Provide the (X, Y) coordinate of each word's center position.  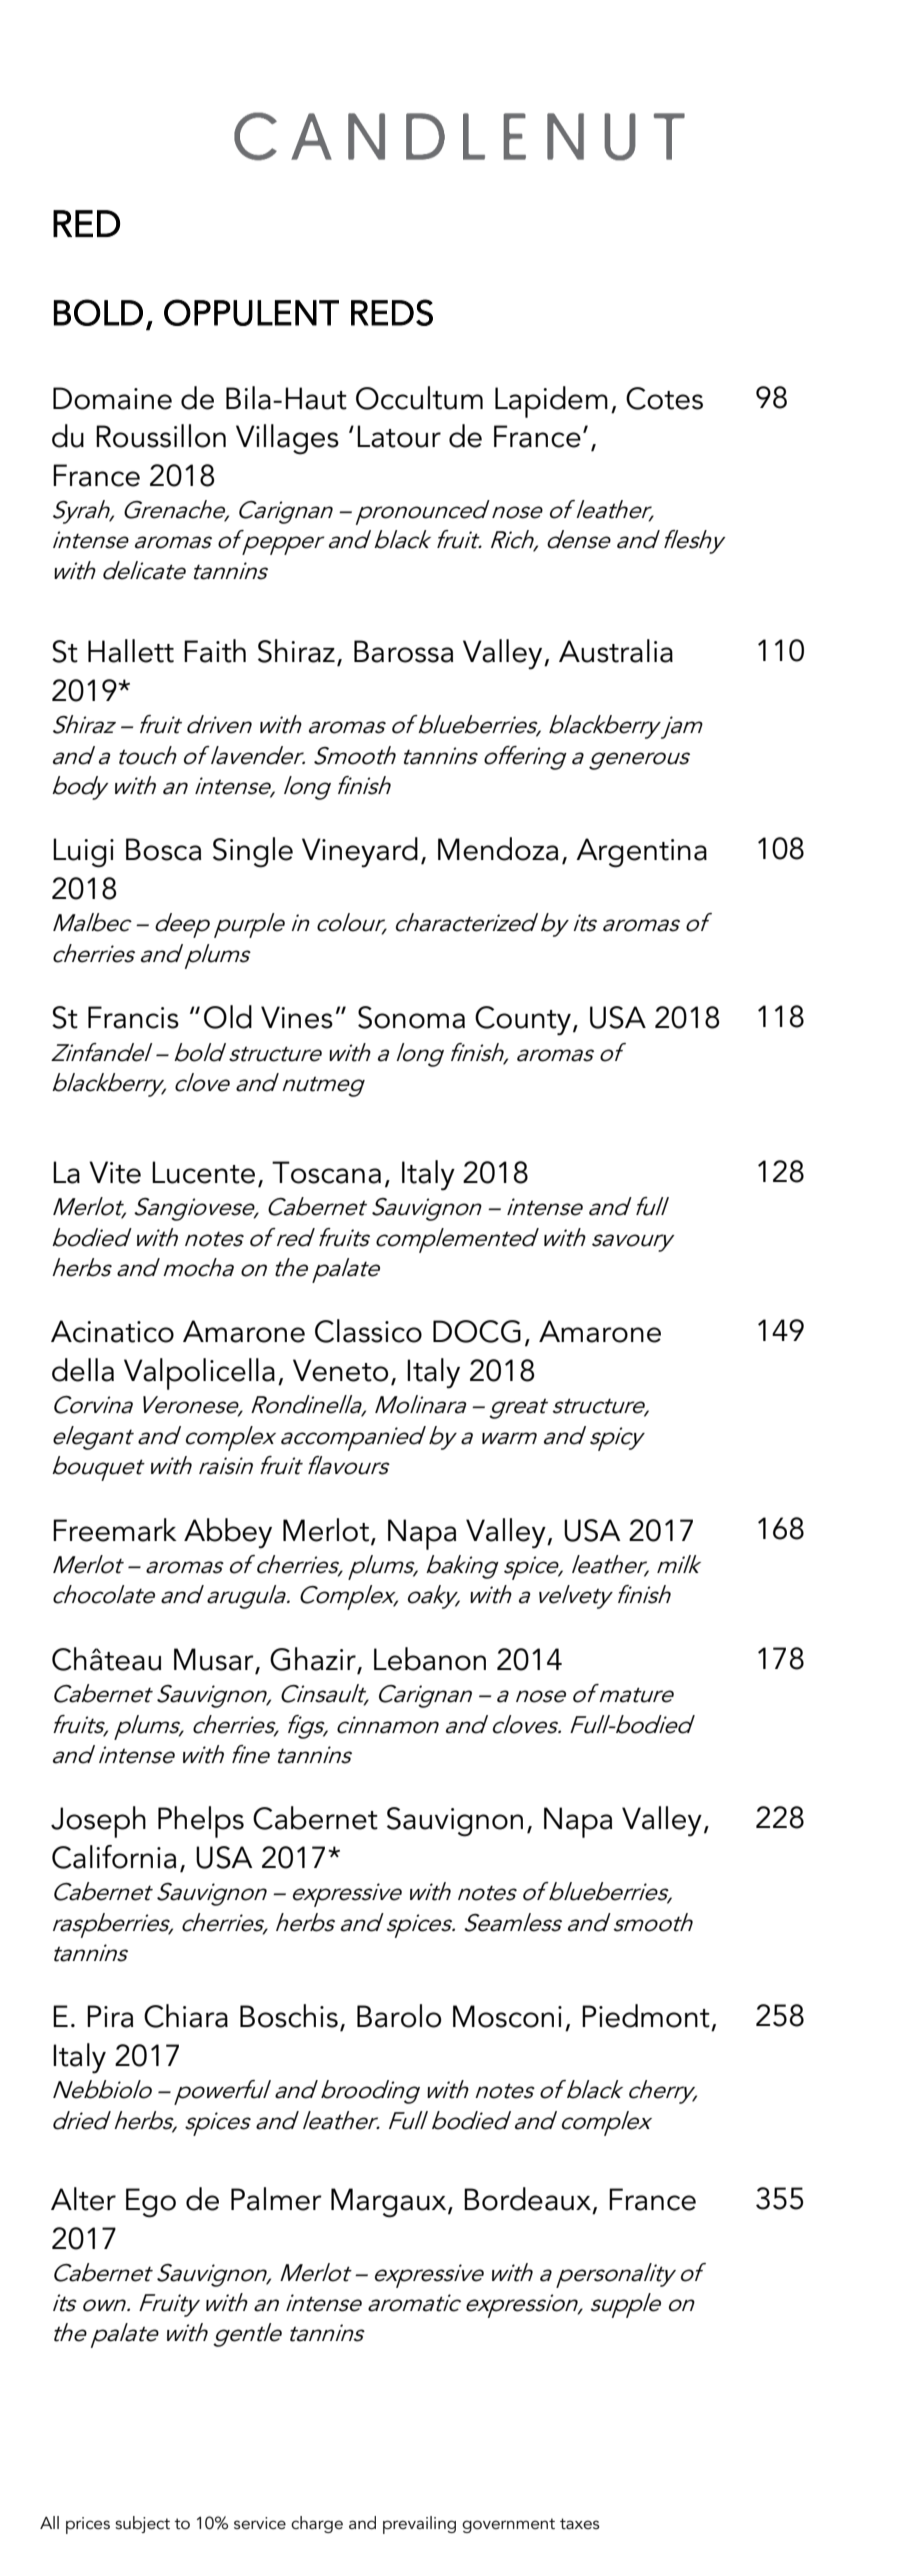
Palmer (276, 2199)
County (523, 1021)
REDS (392, 312)
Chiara (186, 2016)
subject (142, 2524)
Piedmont (646, 2016)
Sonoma (411, 1017)
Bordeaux (527, 2199)
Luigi (83, 853)
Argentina (641, 853)
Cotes (664, 398)
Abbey (228, 1533)
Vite (115, 1172)
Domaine (112, 398)
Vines (297, 1017)
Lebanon (430, 1659)
